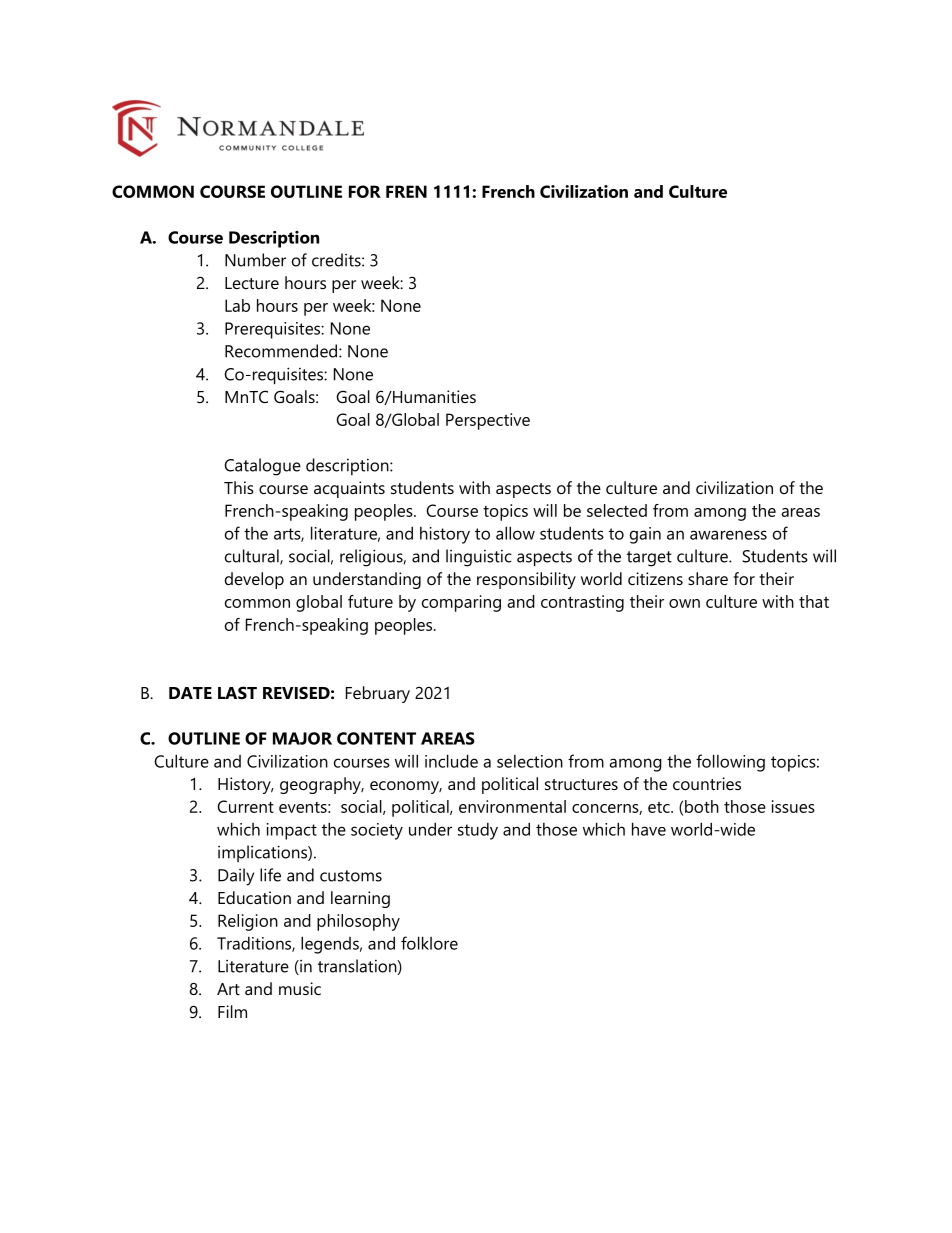  What do you see at coordinates (617, 510) in the document?
I see `selected` at bounding box center [617, 510].
